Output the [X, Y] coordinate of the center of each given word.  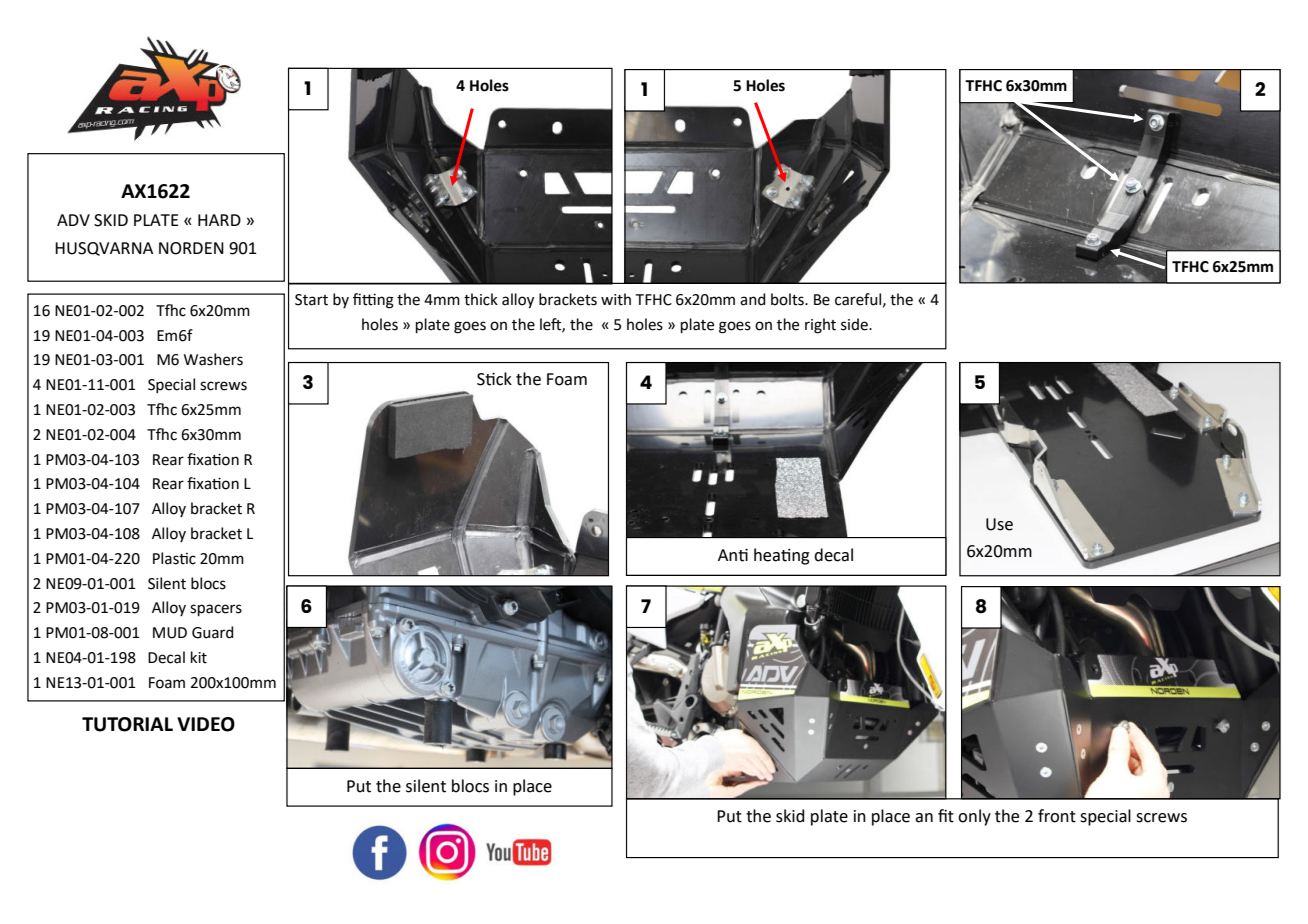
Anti [733, 555]
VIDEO [206, 724]
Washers [213, 359]
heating [782, 556]
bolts [788, 299]
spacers [216, 610]
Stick [494, 379]
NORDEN [191, 248]
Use [999, 524]
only [974, 817]
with [616, 299]
